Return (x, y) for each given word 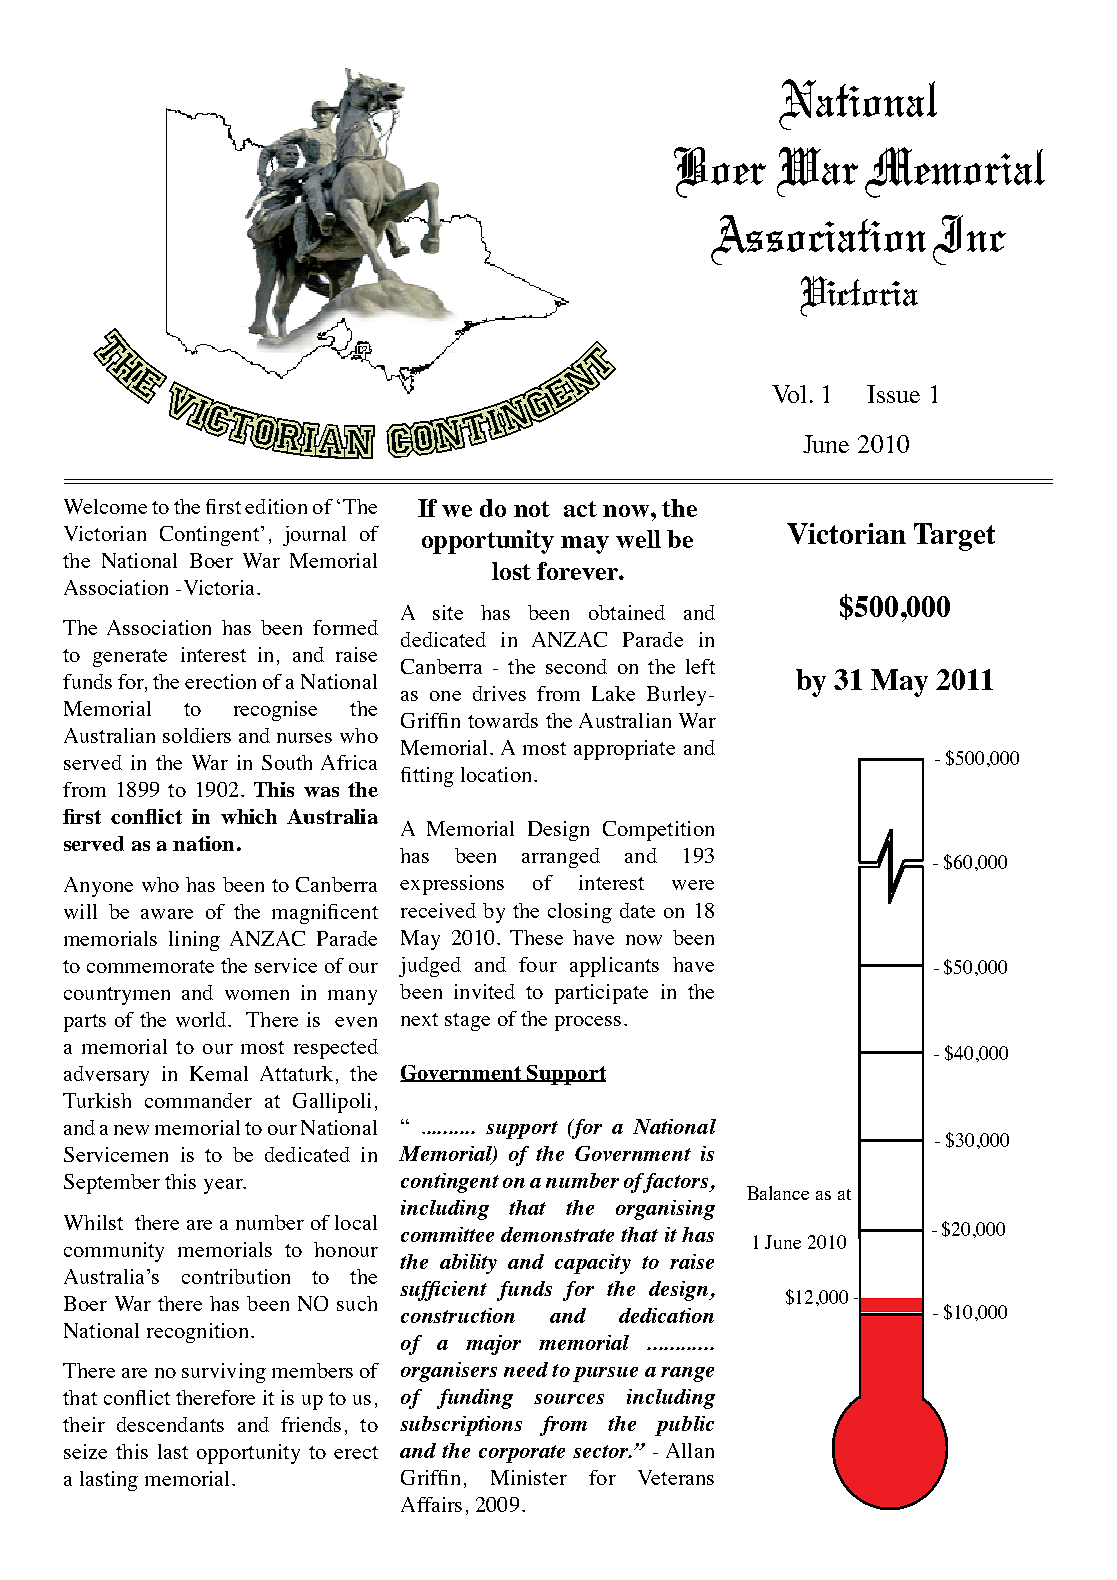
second (576, 666)
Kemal (219, 1073)
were (693, 885)
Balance (778, 1193)
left (700, 666)
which (249, 816)
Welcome (105, 506)
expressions (452, 885)
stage (467, 1022)
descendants (170, 1424)
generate (130, 658)
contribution (236, 1276)
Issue (893, 394)
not (532, 509)
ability (468, 1264)
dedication (666, 1315)
